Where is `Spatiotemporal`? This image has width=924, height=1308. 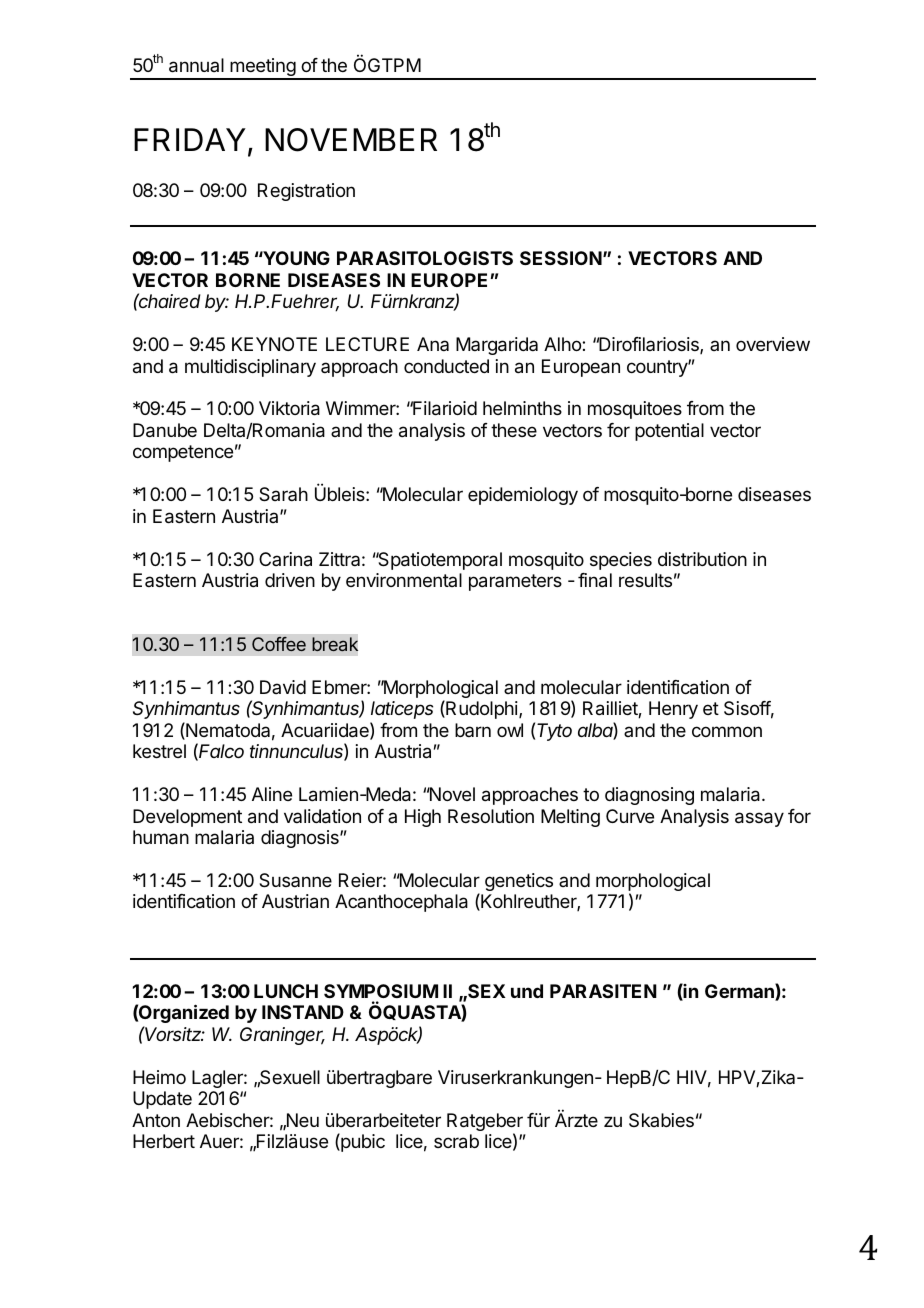
Spatiotemporal is located at coordinates (439, 561).
